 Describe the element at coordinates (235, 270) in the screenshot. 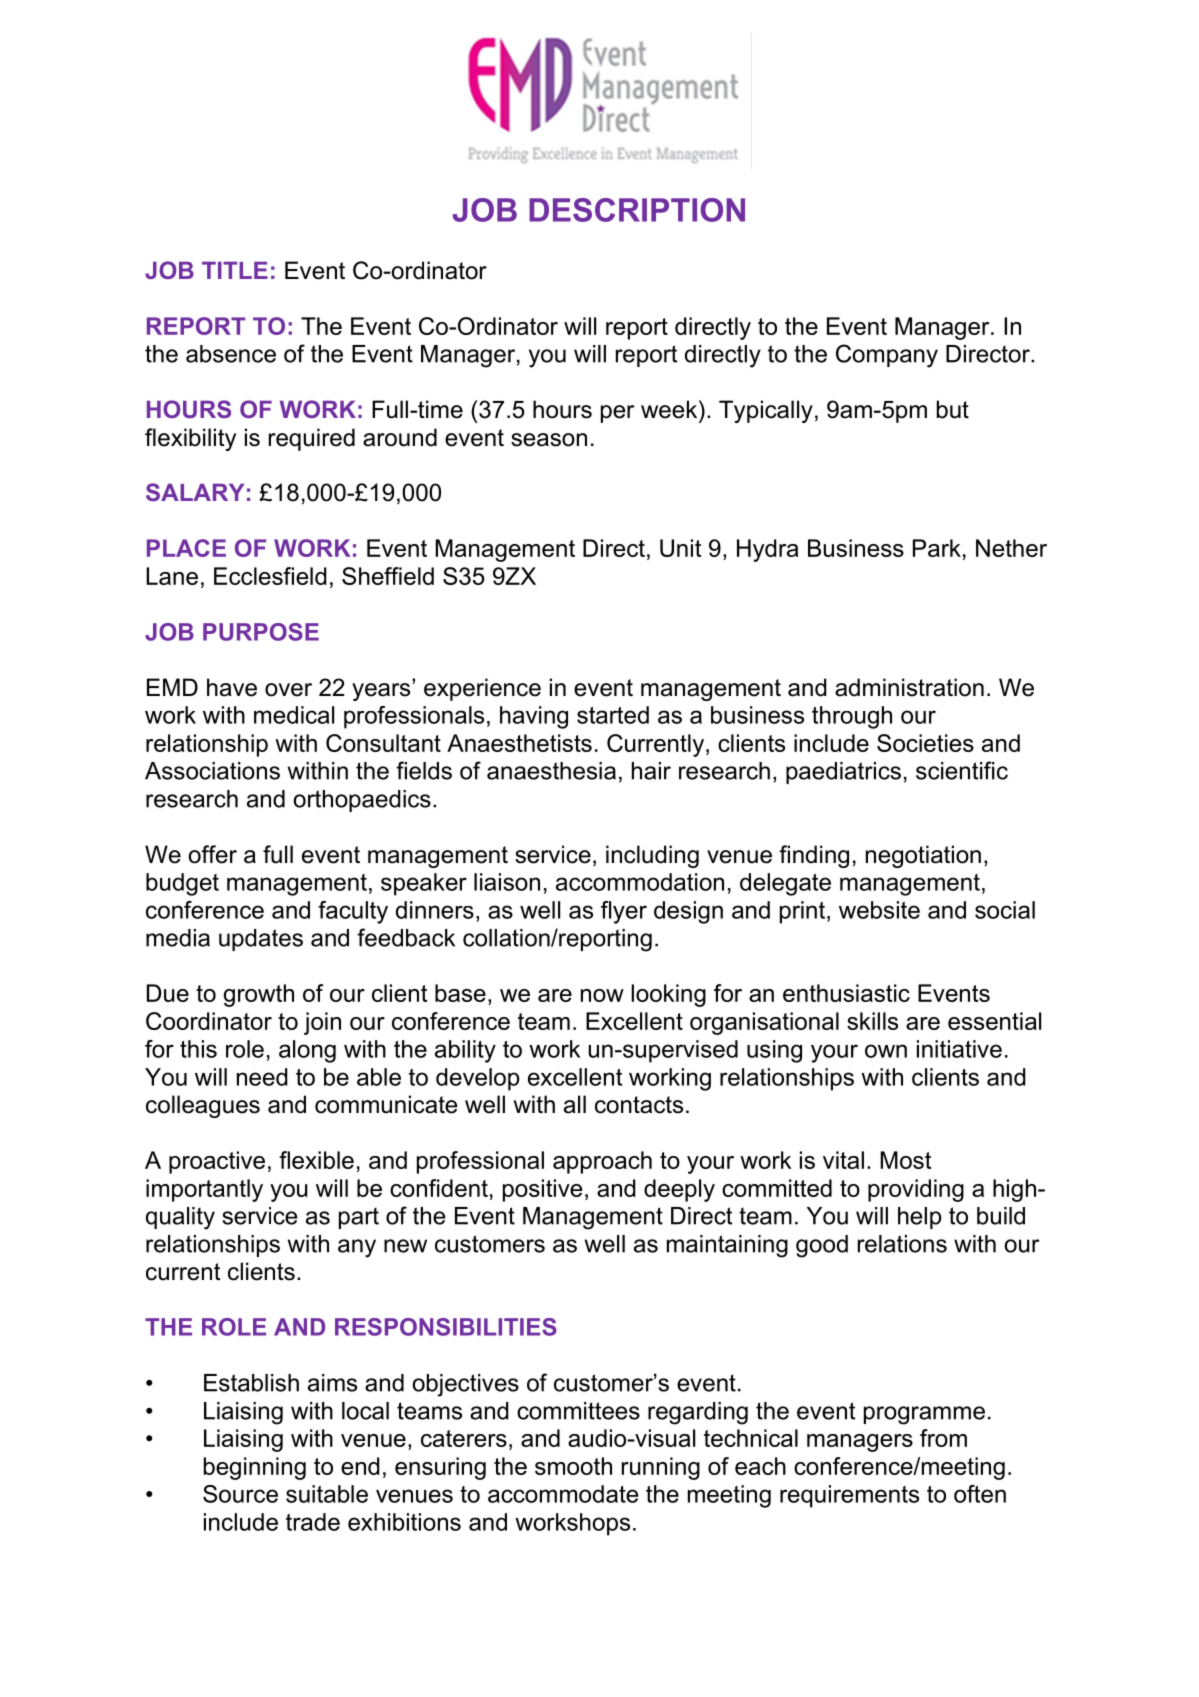

I see `TITLE` at that location.
